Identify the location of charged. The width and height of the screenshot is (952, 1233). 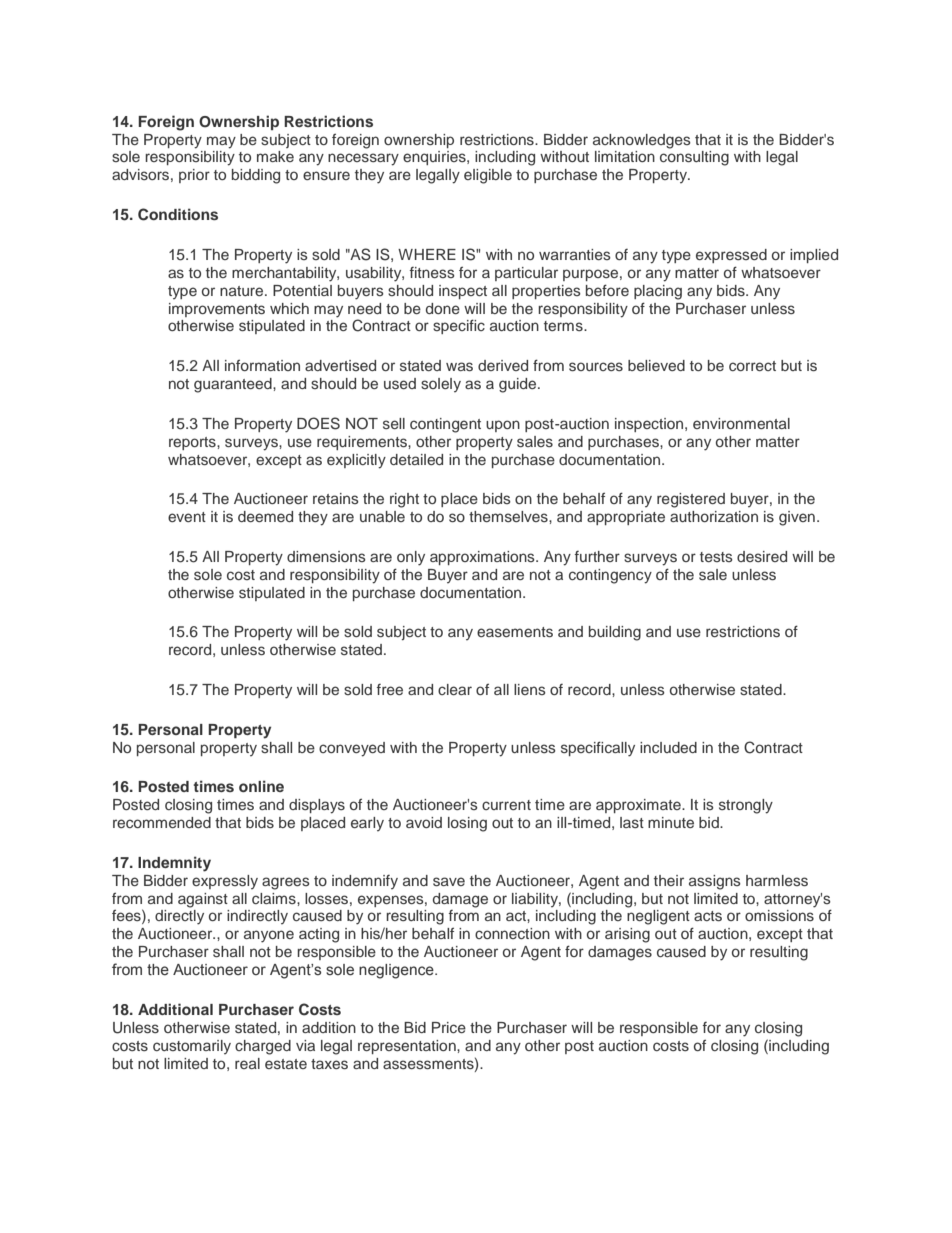
(263, 1047).
